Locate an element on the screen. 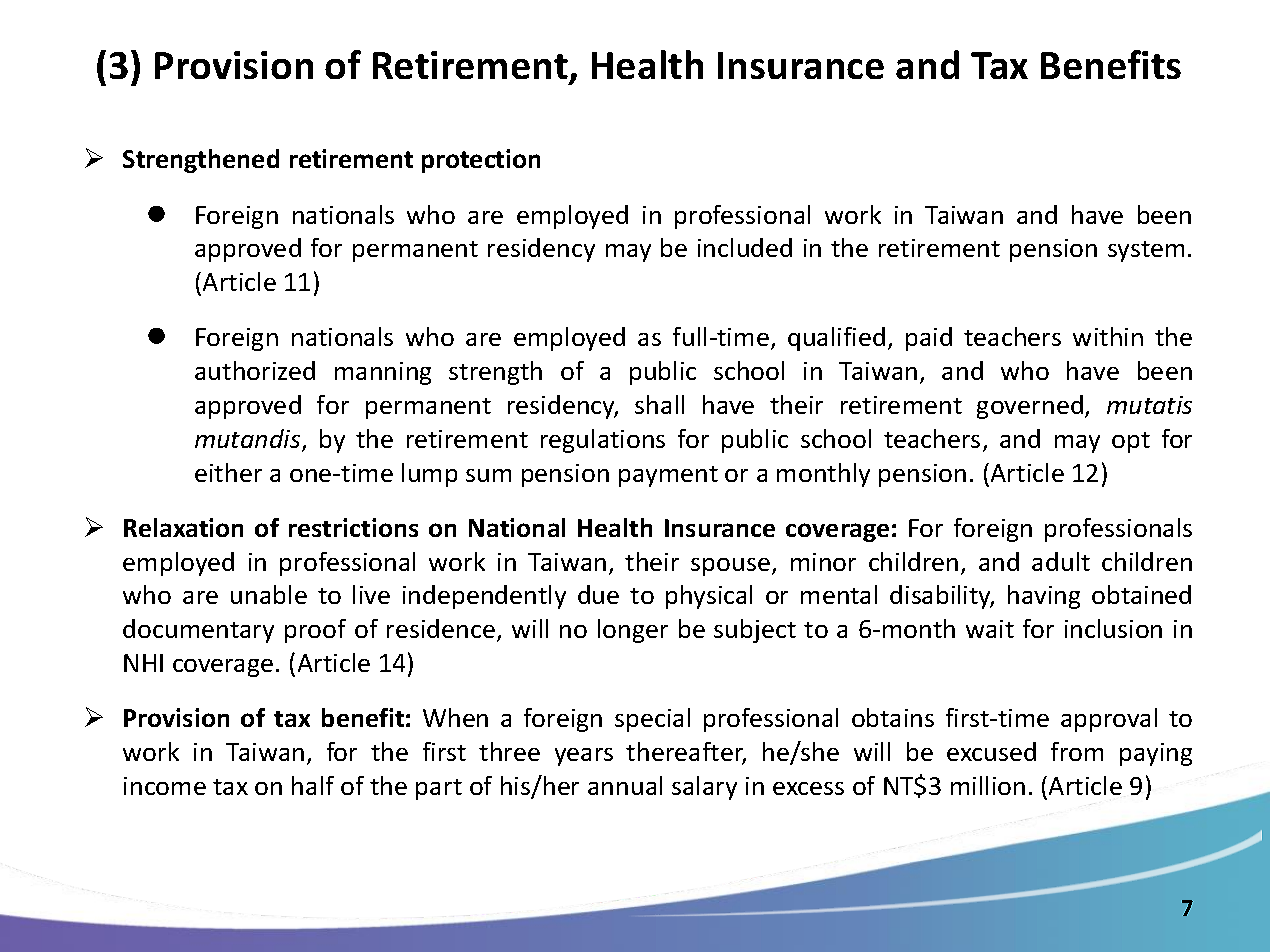 The image size is (1270, 952). due is located at coordinates (598, 594).
